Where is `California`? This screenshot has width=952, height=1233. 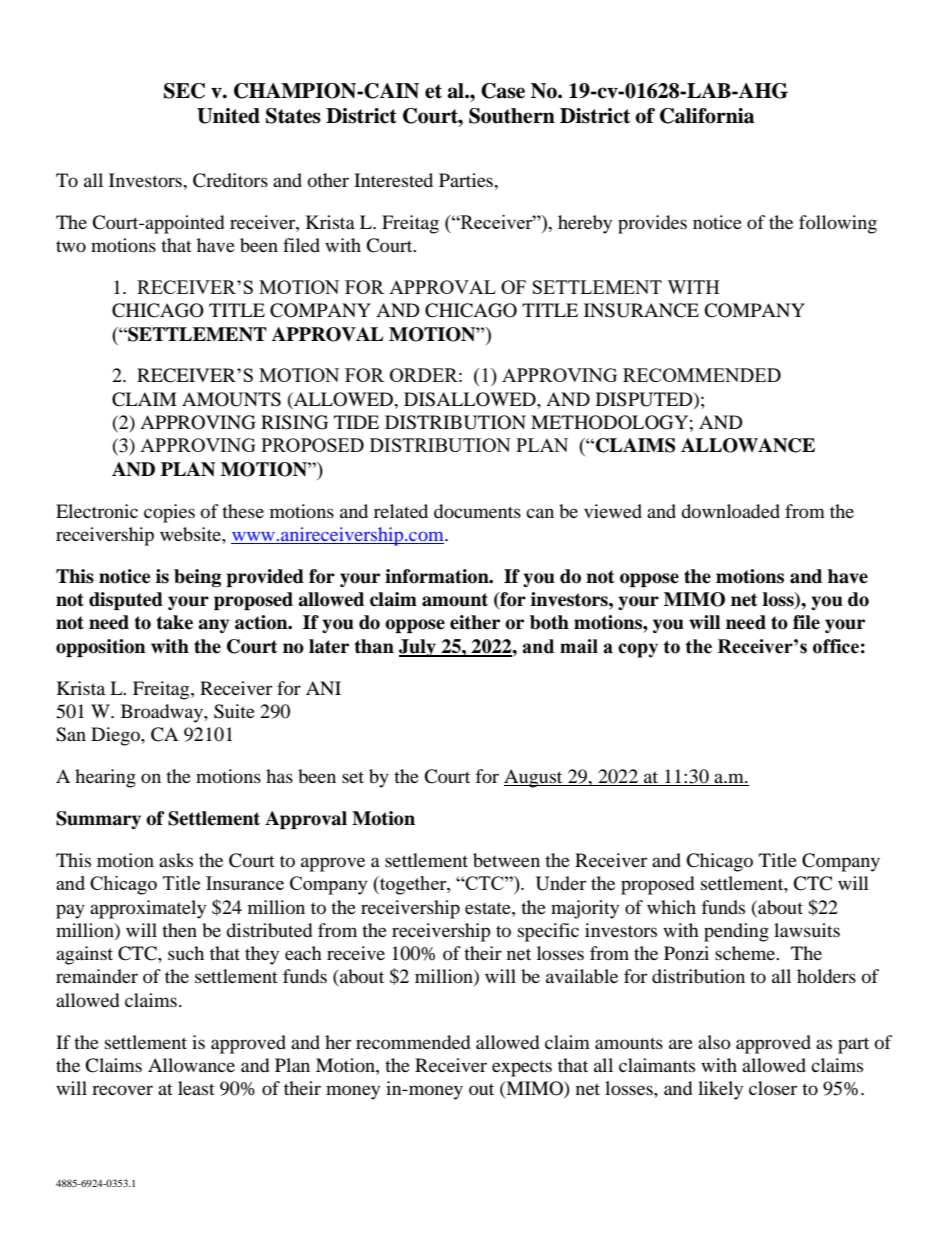
California is located at coordinates (707, 116).
